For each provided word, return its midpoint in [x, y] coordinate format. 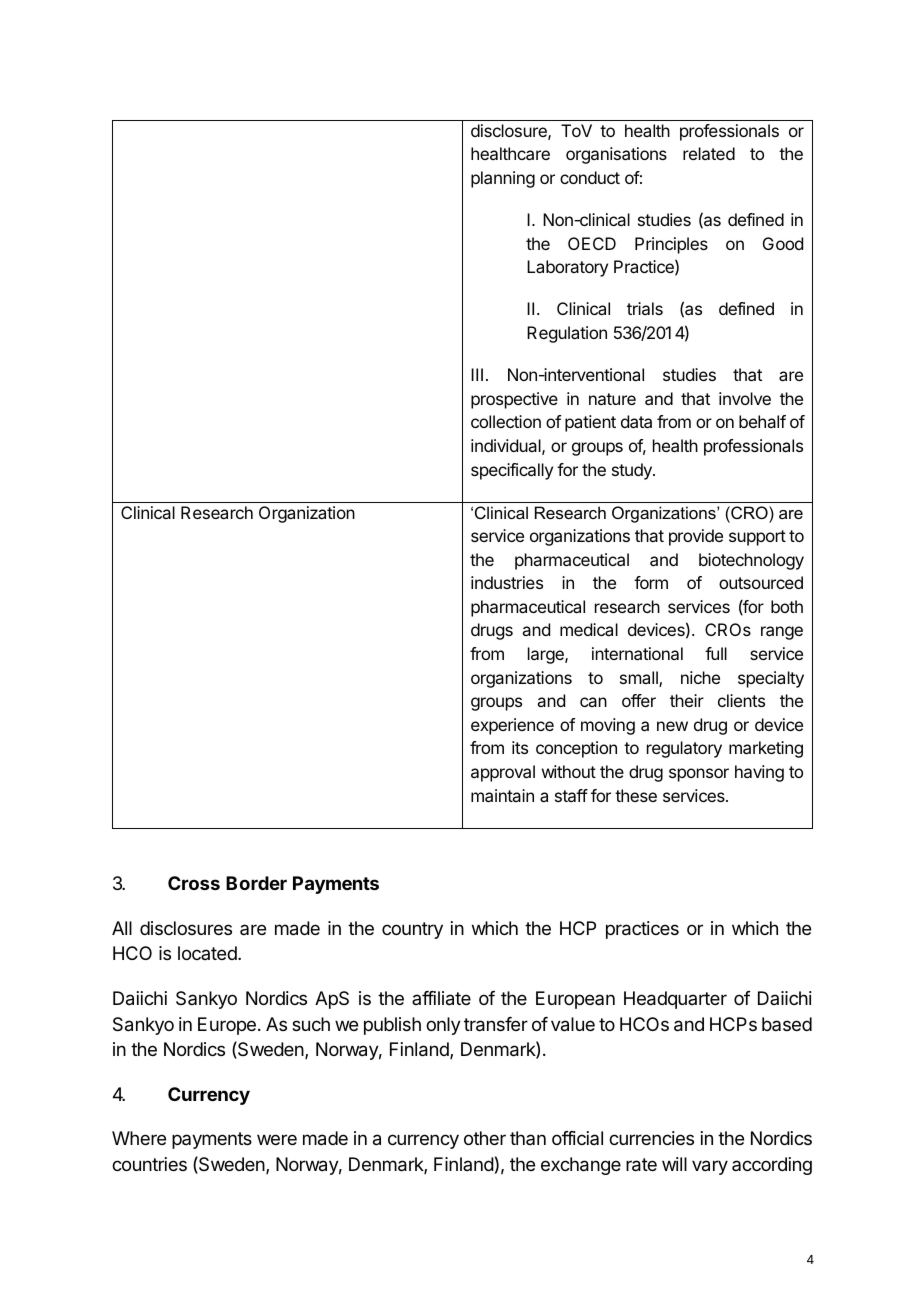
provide [696, 537]
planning [503, 179]
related [709, 153]
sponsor [699, 775]
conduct [590, 177]
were [277, 1139]
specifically [512, 471]
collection [506, 421]
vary [710, 1167]
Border [256, 883]
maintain [502, 795]
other [485, 1138]
